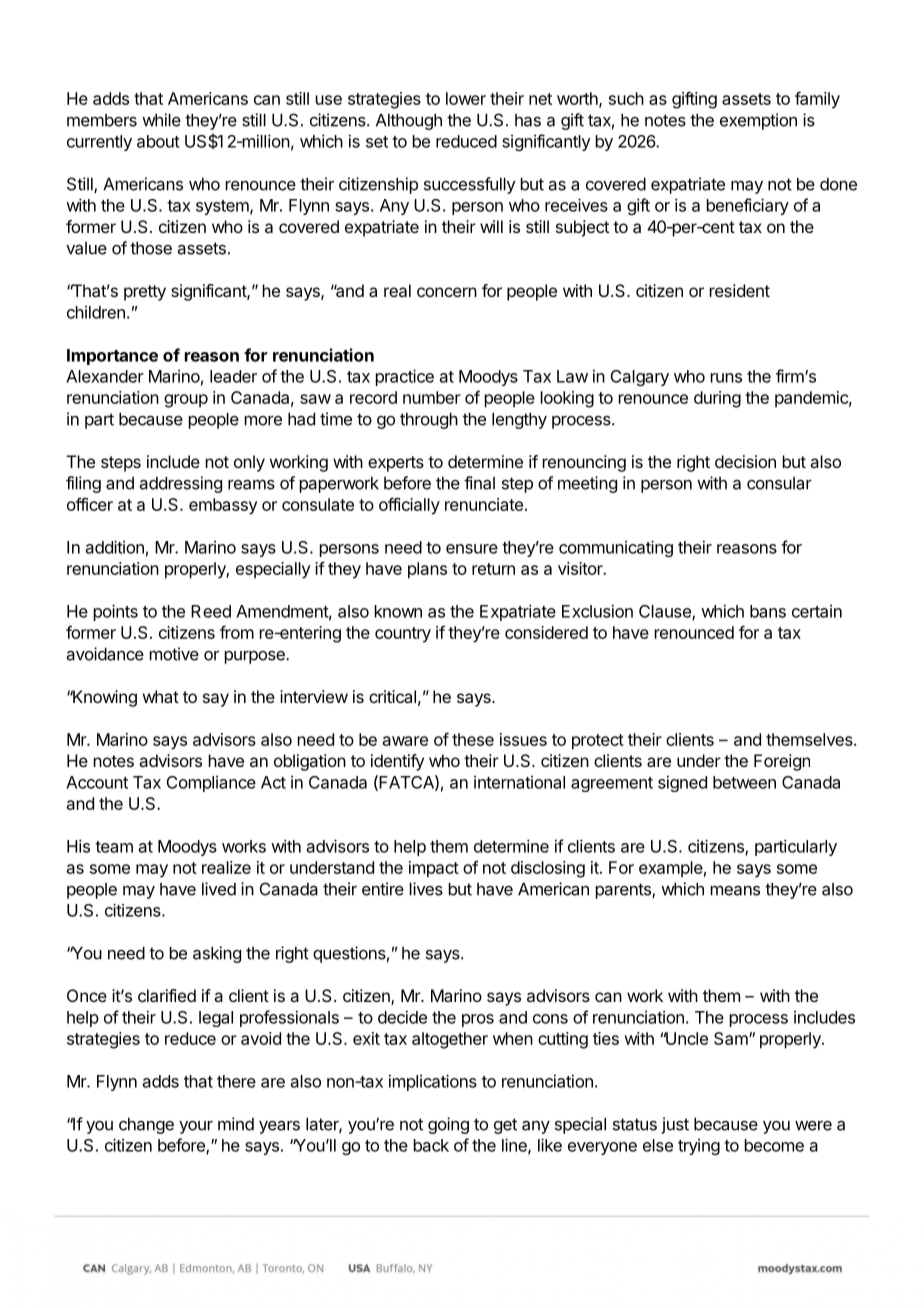  I want to click on impact, so click(434, 869).
